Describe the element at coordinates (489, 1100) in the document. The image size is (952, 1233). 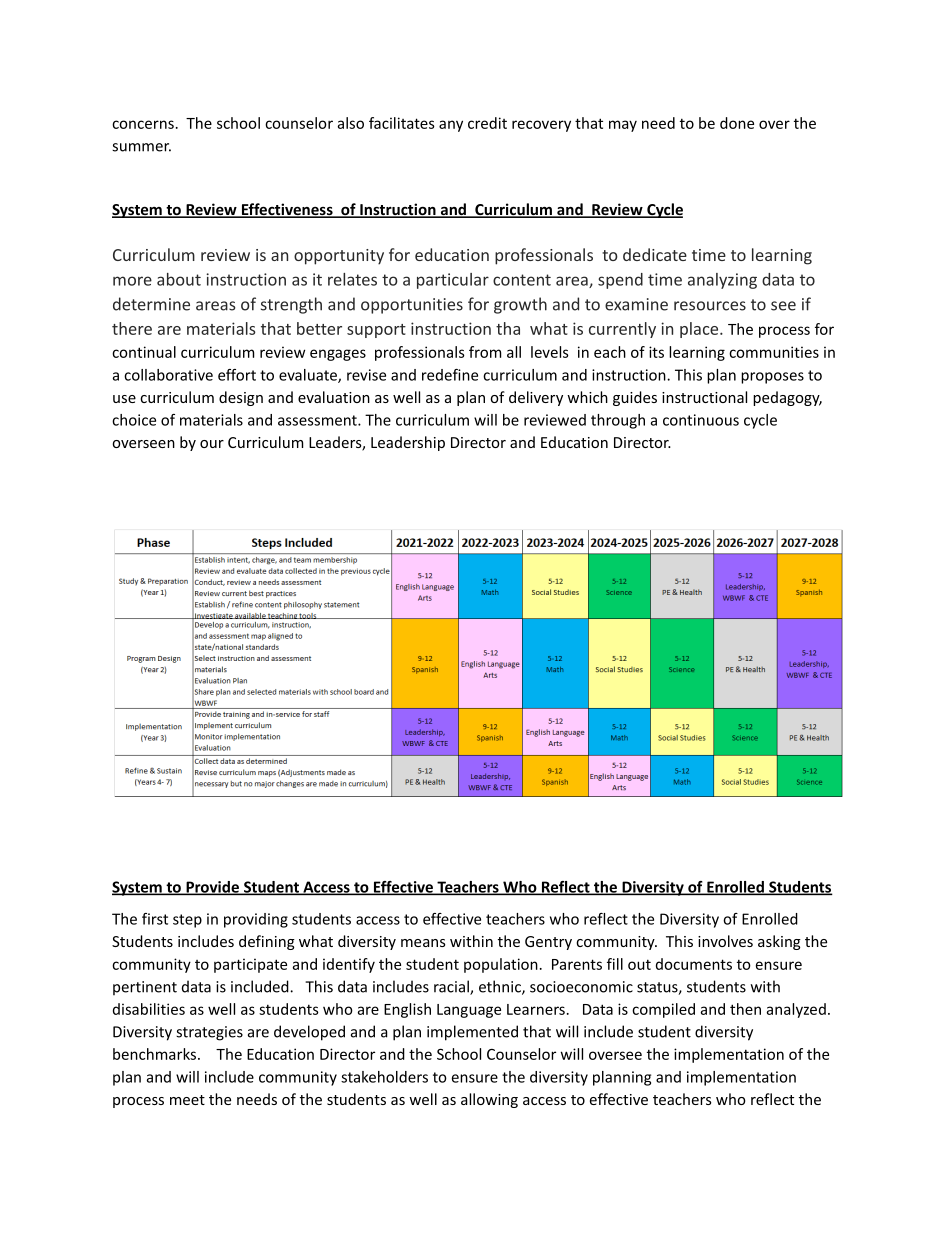
I see `allowing` at that location.
